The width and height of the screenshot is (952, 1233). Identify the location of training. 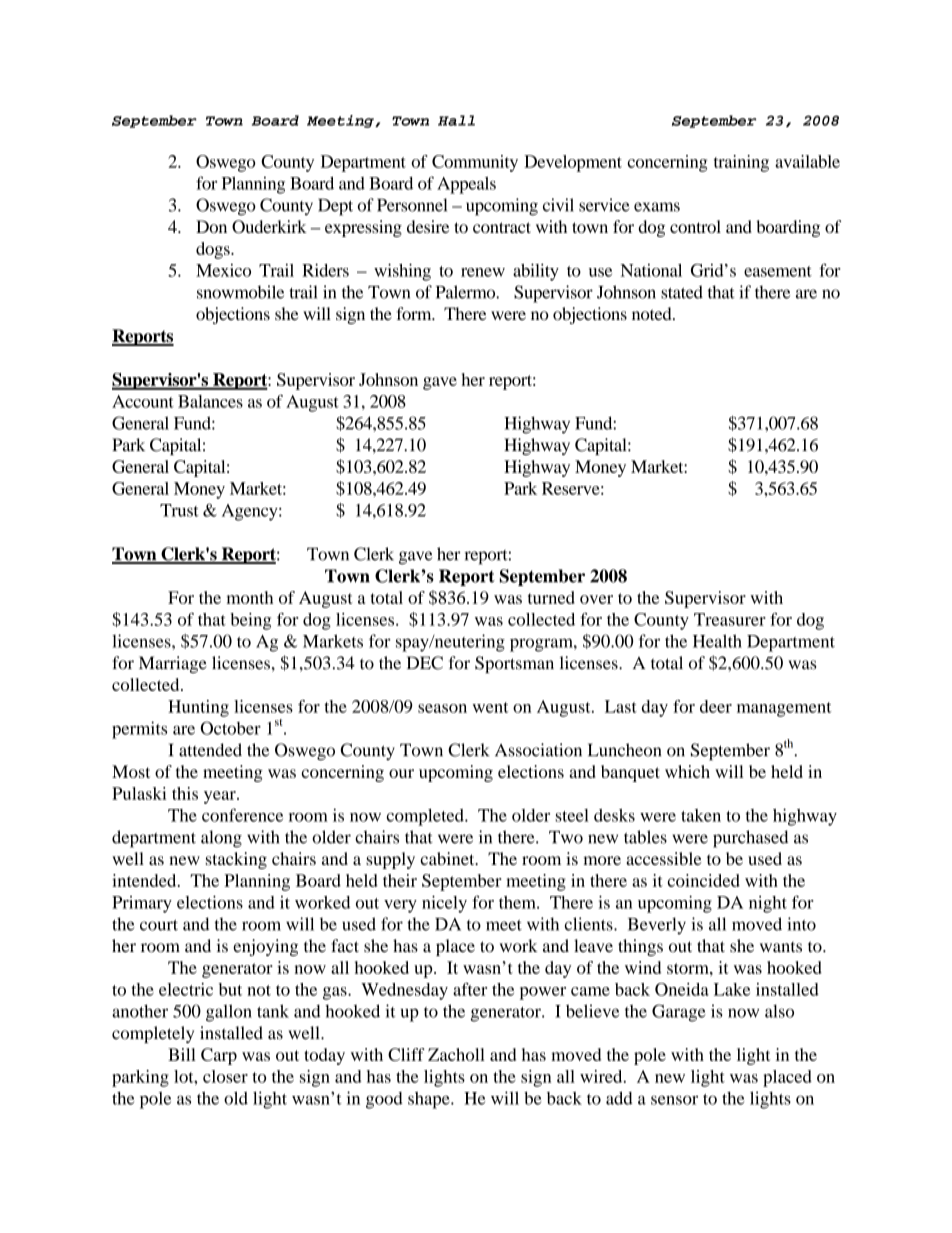
(741, 163).
